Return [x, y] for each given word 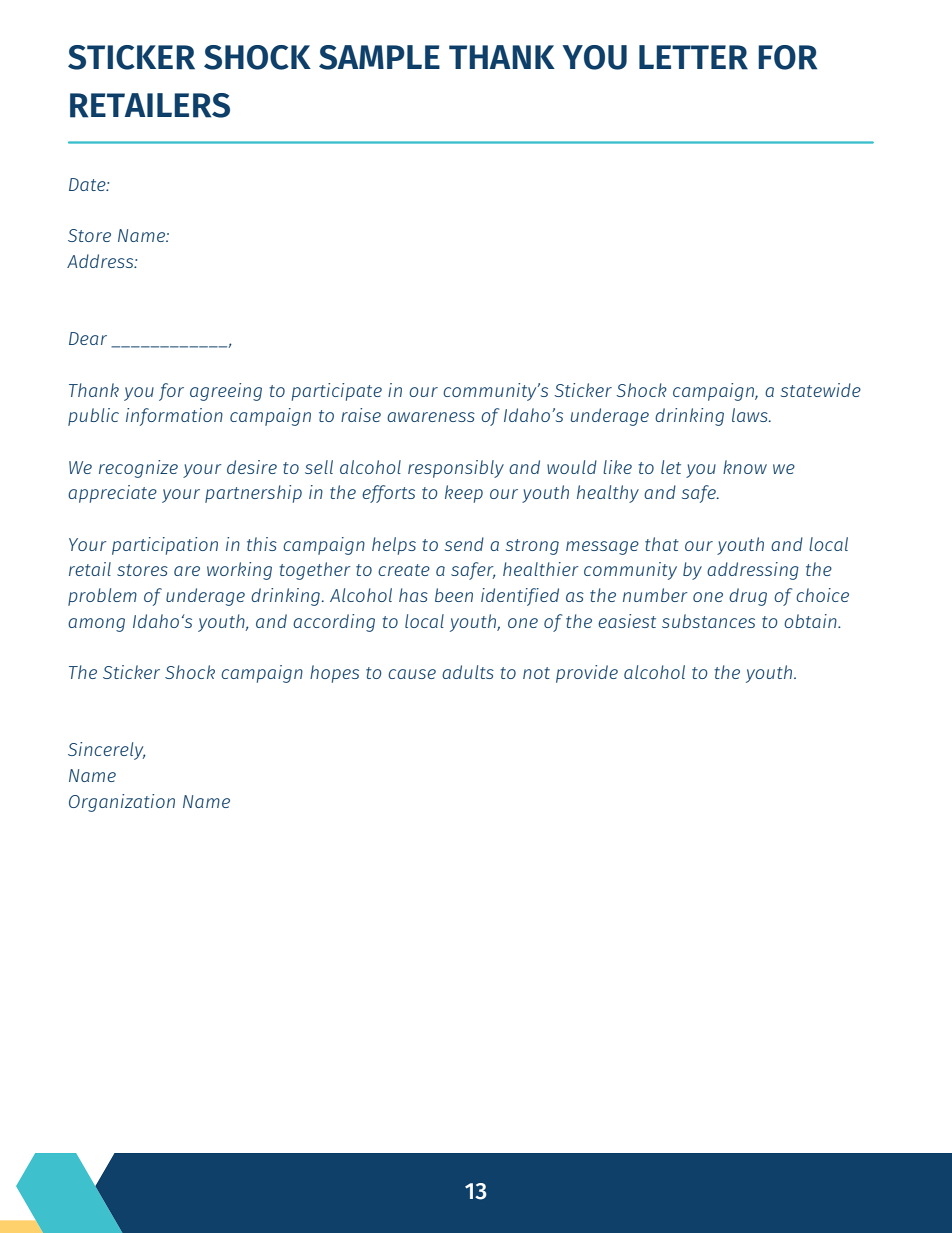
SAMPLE [379, 57]
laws [751, 415]
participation [165, 546]
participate [337, 392]
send [464, 544]
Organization [122, 803]
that [662, 544]
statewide [821, 390]
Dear [88, 338]
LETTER [693, 57]
